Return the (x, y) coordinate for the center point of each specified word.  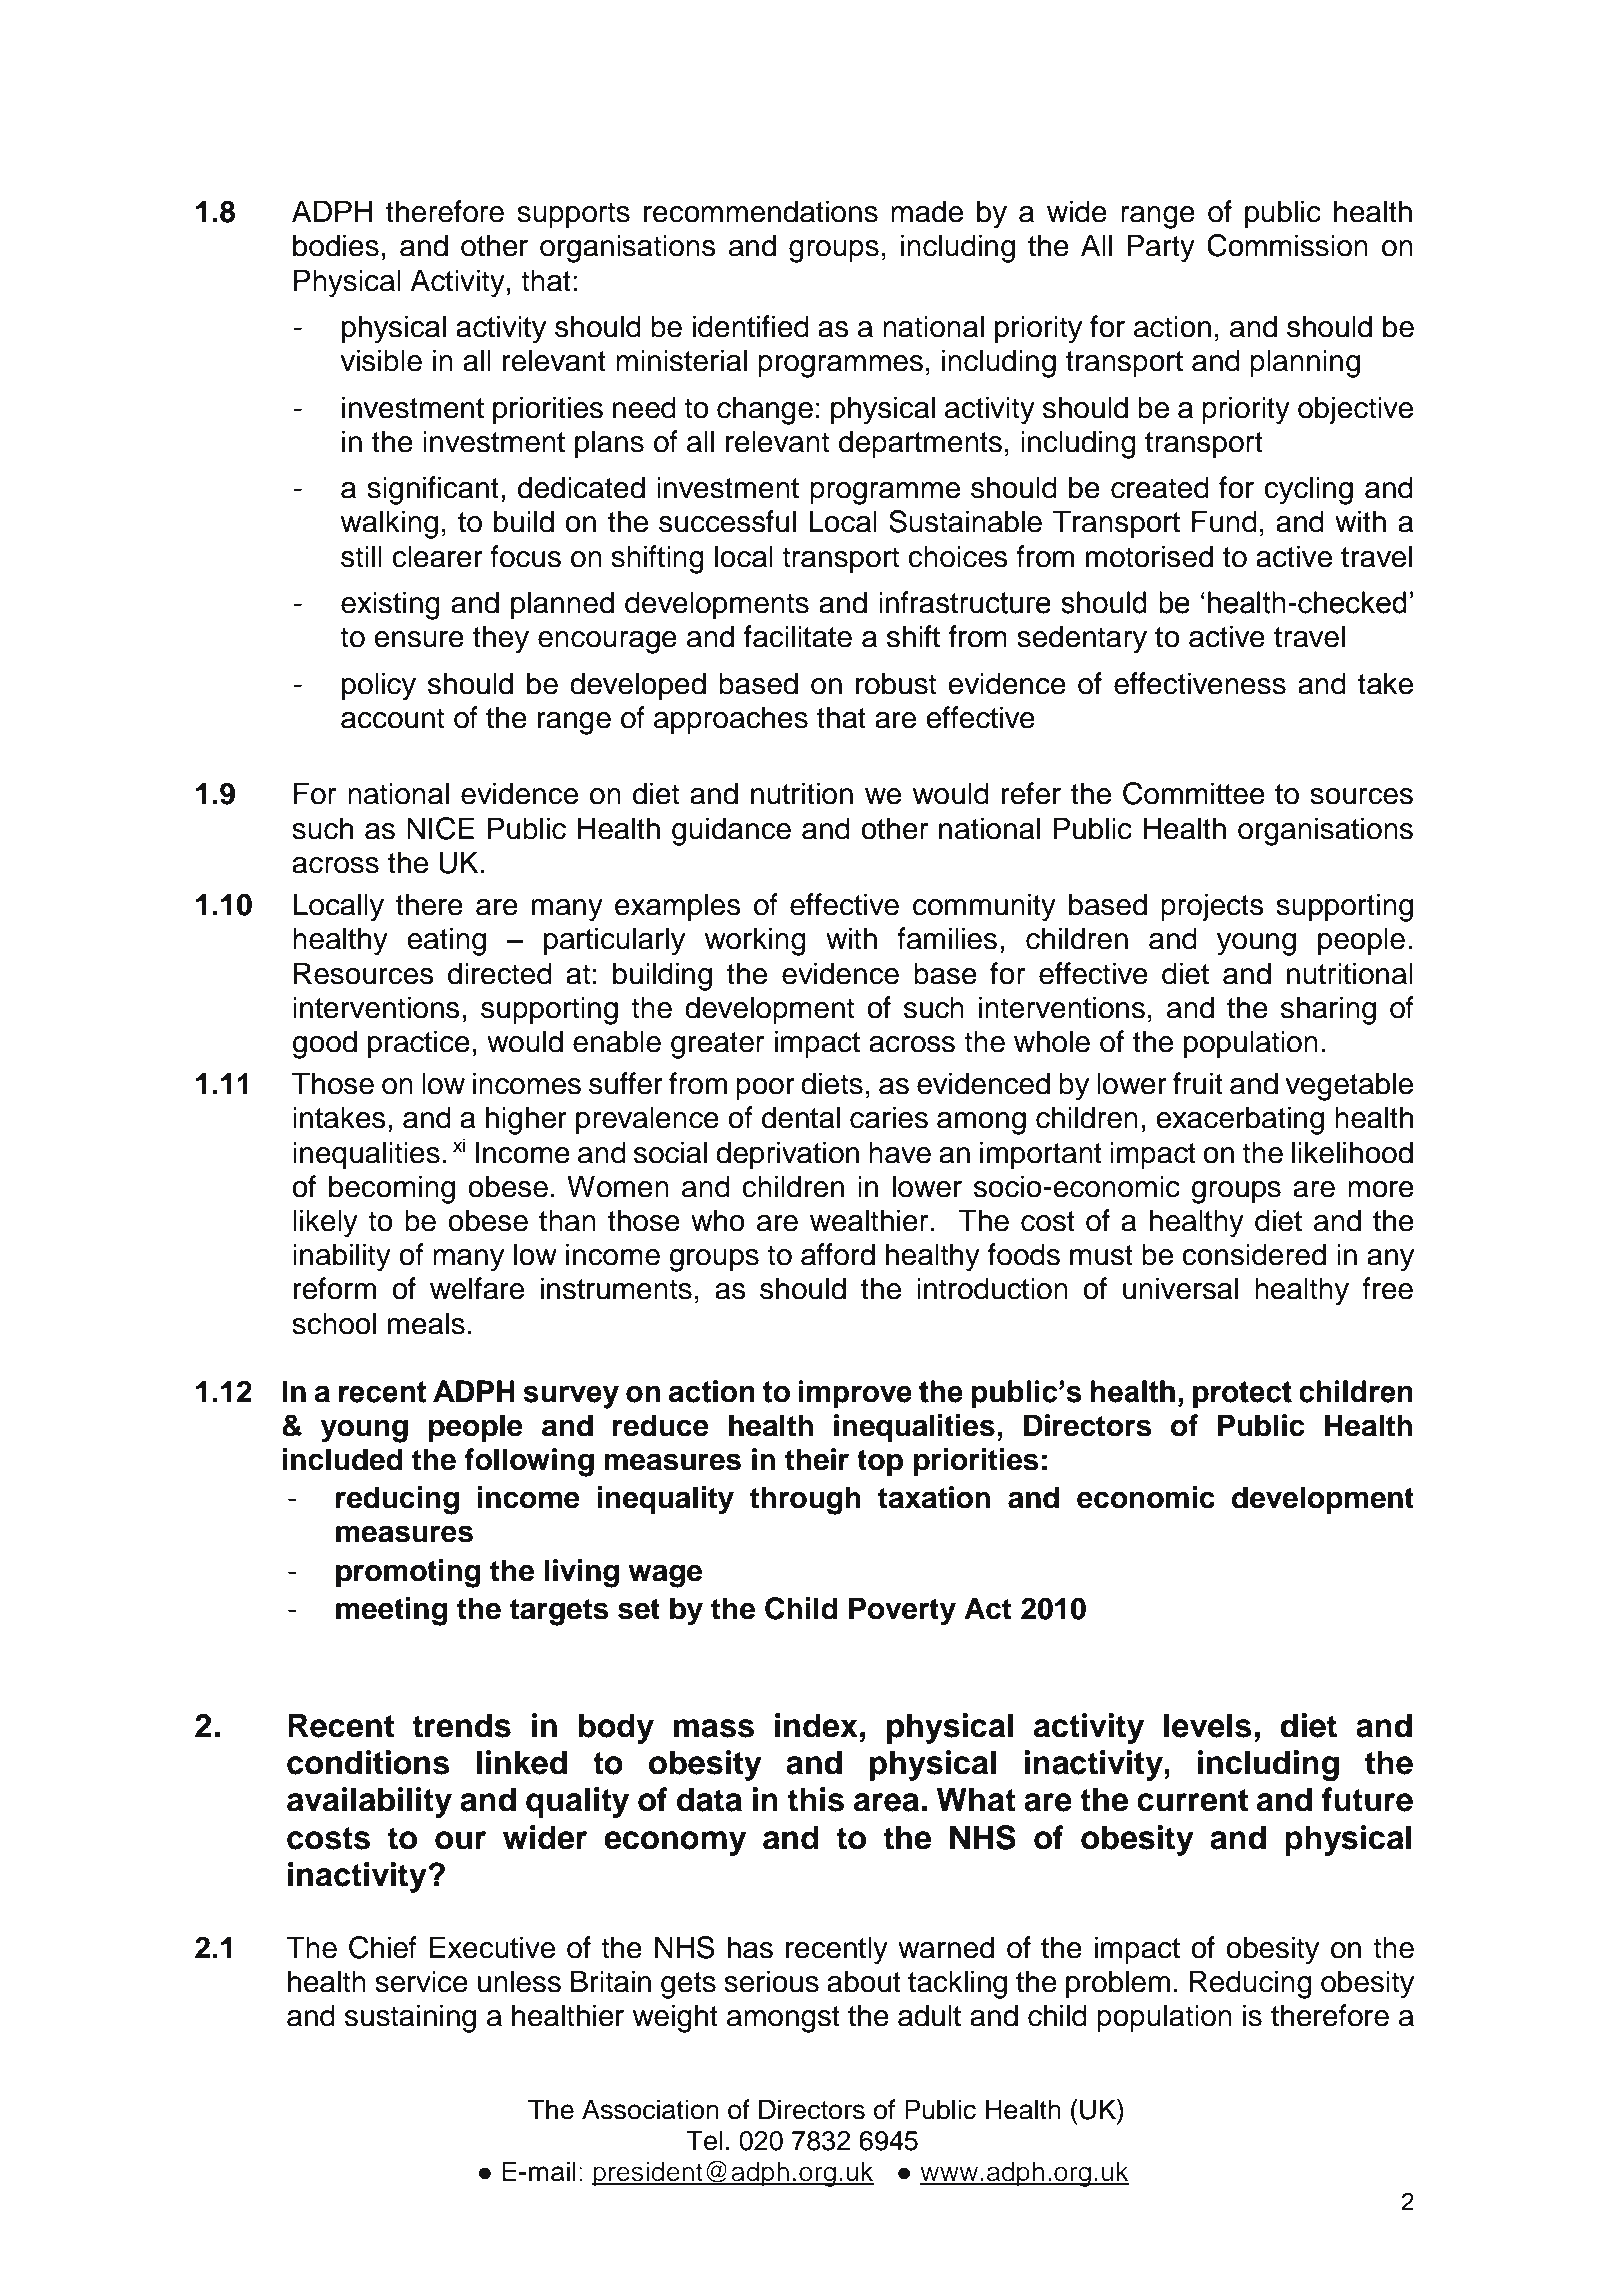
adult (929, 2015)
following (529, 1462)
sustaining (410, 2018)
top (880, 1463)
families (947, 938)
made (927, 211)
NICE (440, 828)
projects (1212, 907)
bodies (336, 245)
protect (1242, 1394)
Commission (1287, 245)
